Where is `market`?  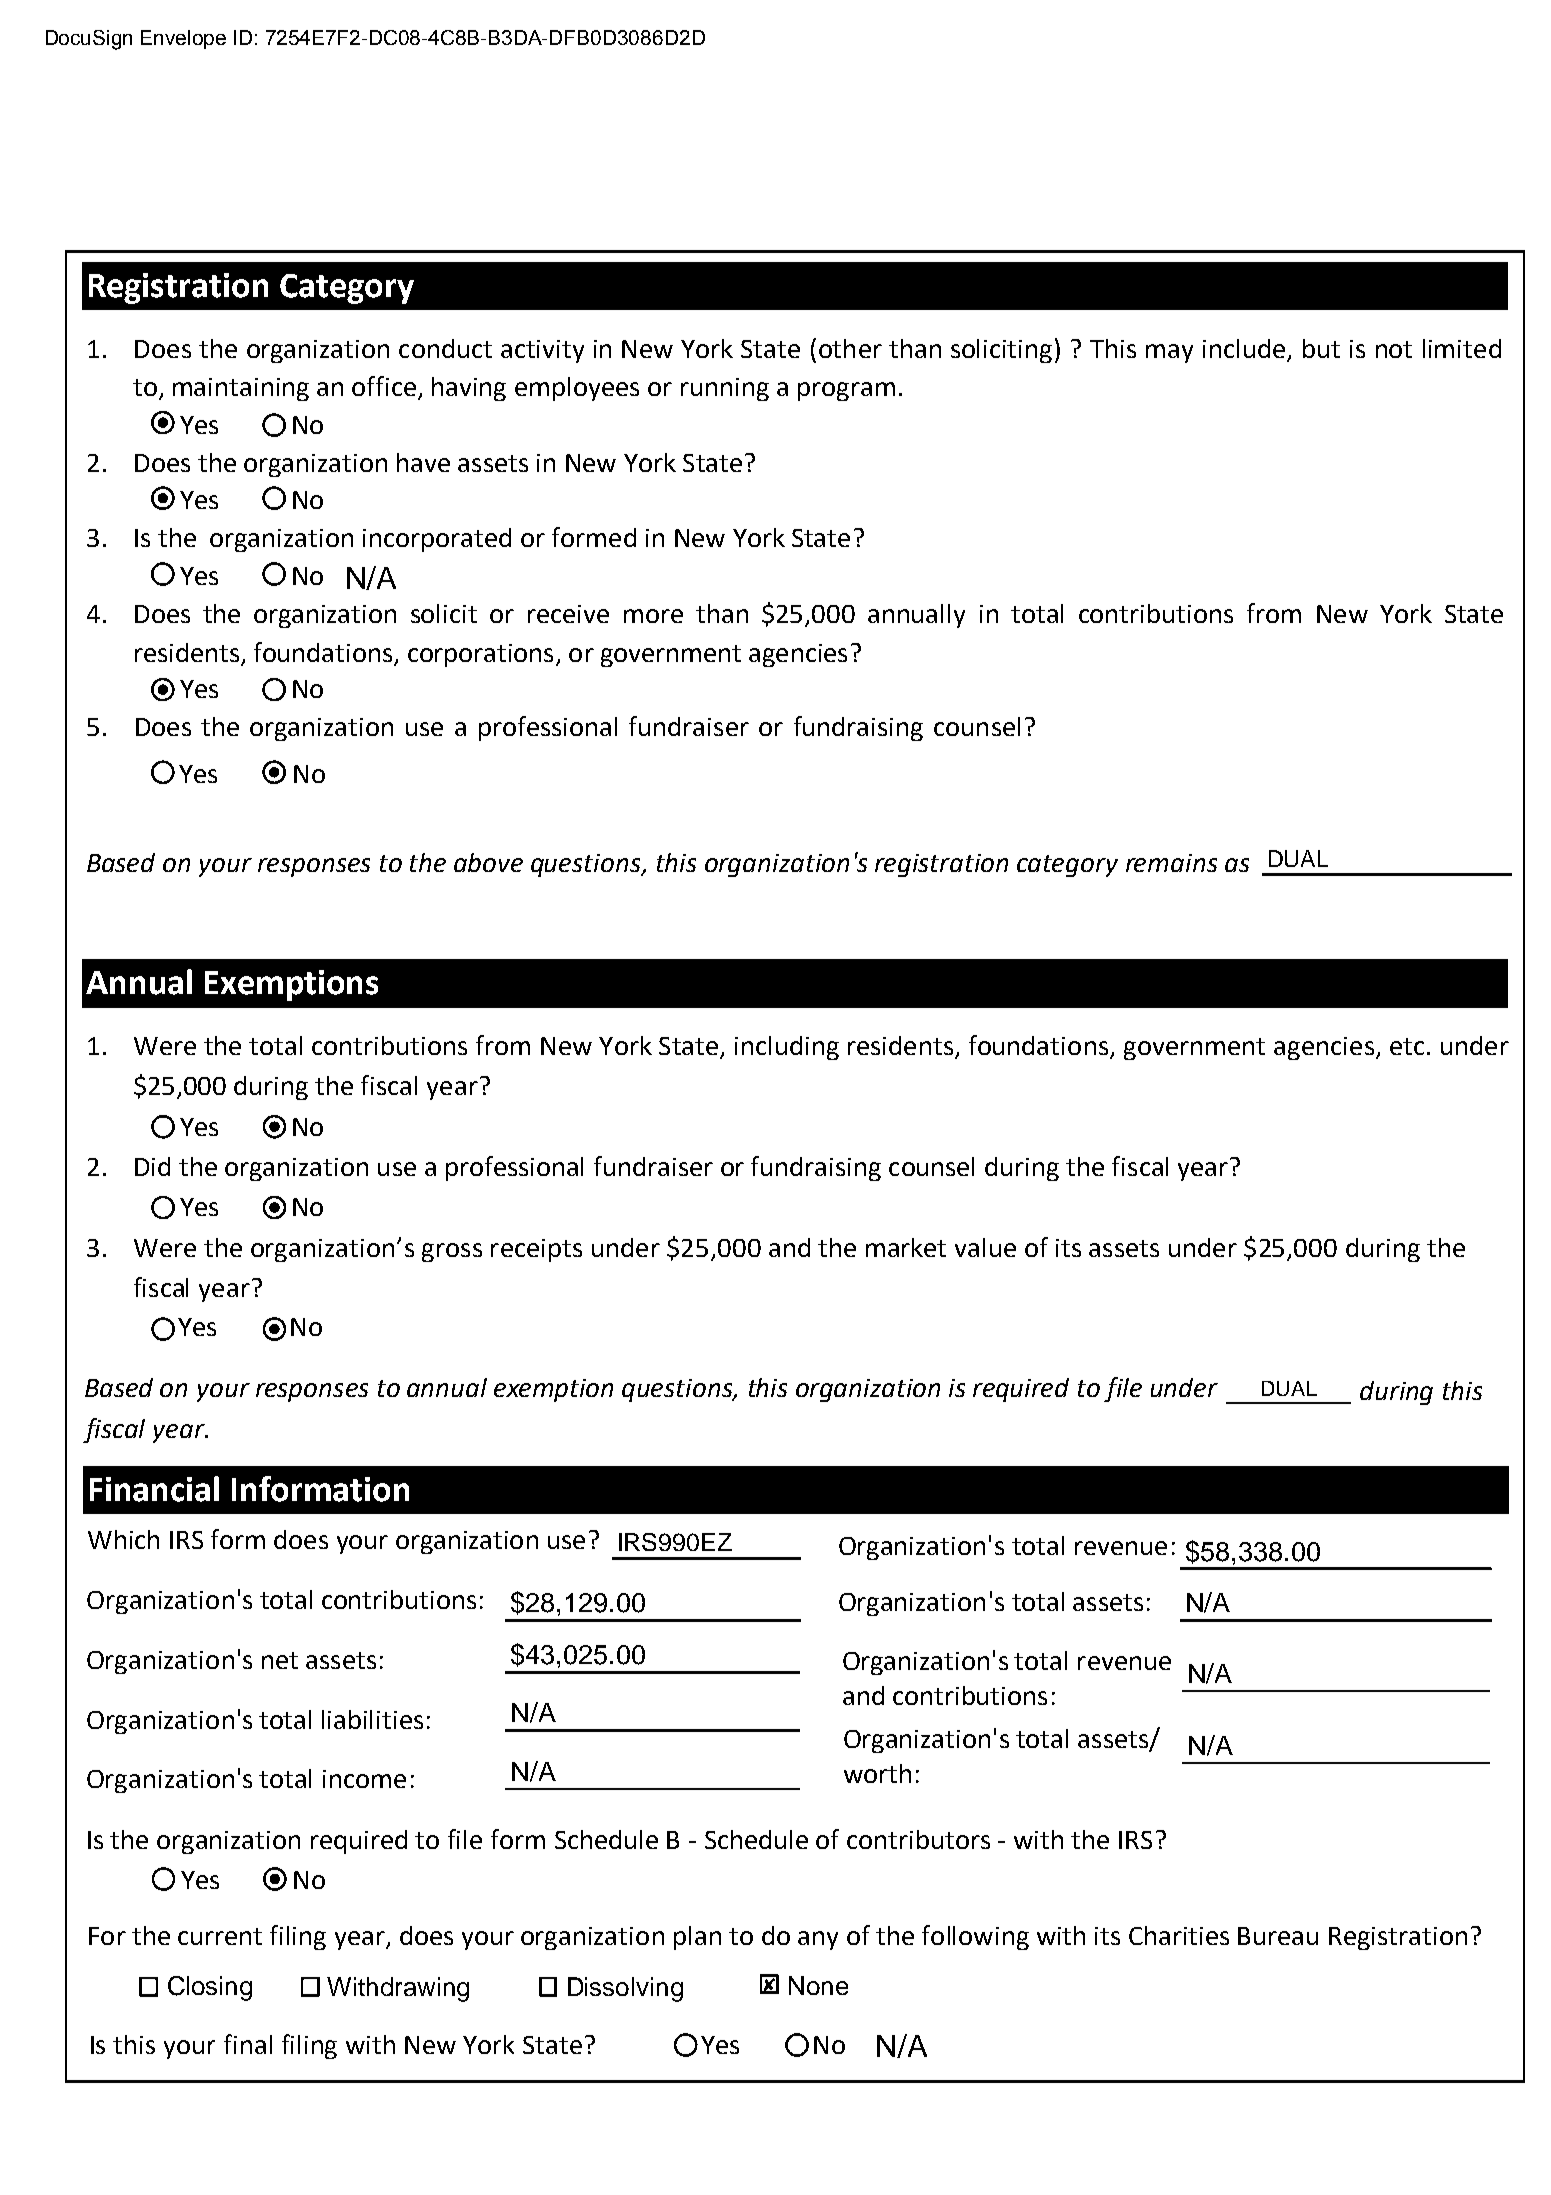 market is located at coordinates (906, 1247).
